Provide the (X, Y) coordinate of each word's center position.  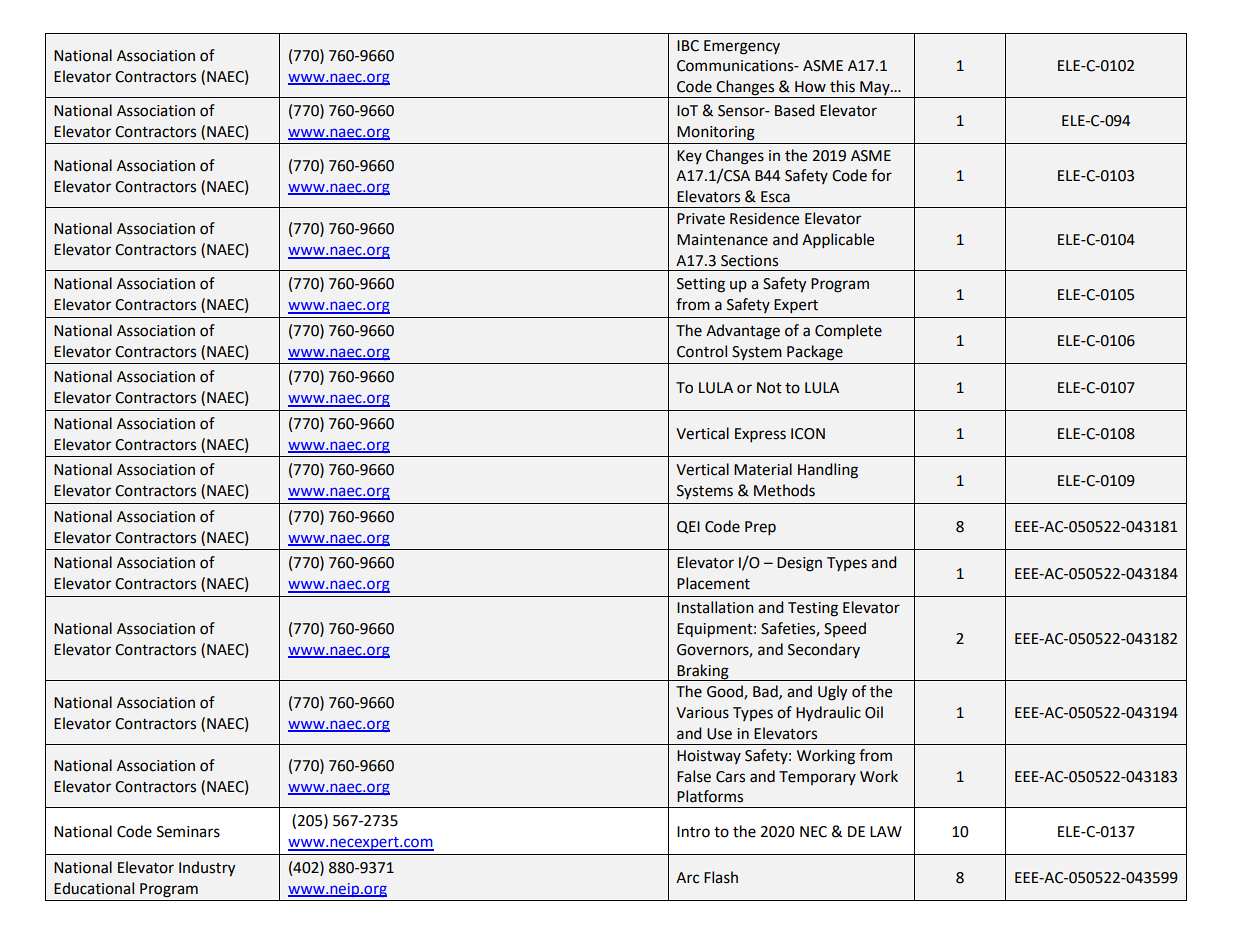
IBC (688, 46)
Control (702, 351)
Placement (713, 583)
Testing (813, 609)
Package (815, 353)
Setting (701, 285)
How (810, 87)
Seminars (188, 832)
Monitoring (716, 133)
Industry (207, 868)
